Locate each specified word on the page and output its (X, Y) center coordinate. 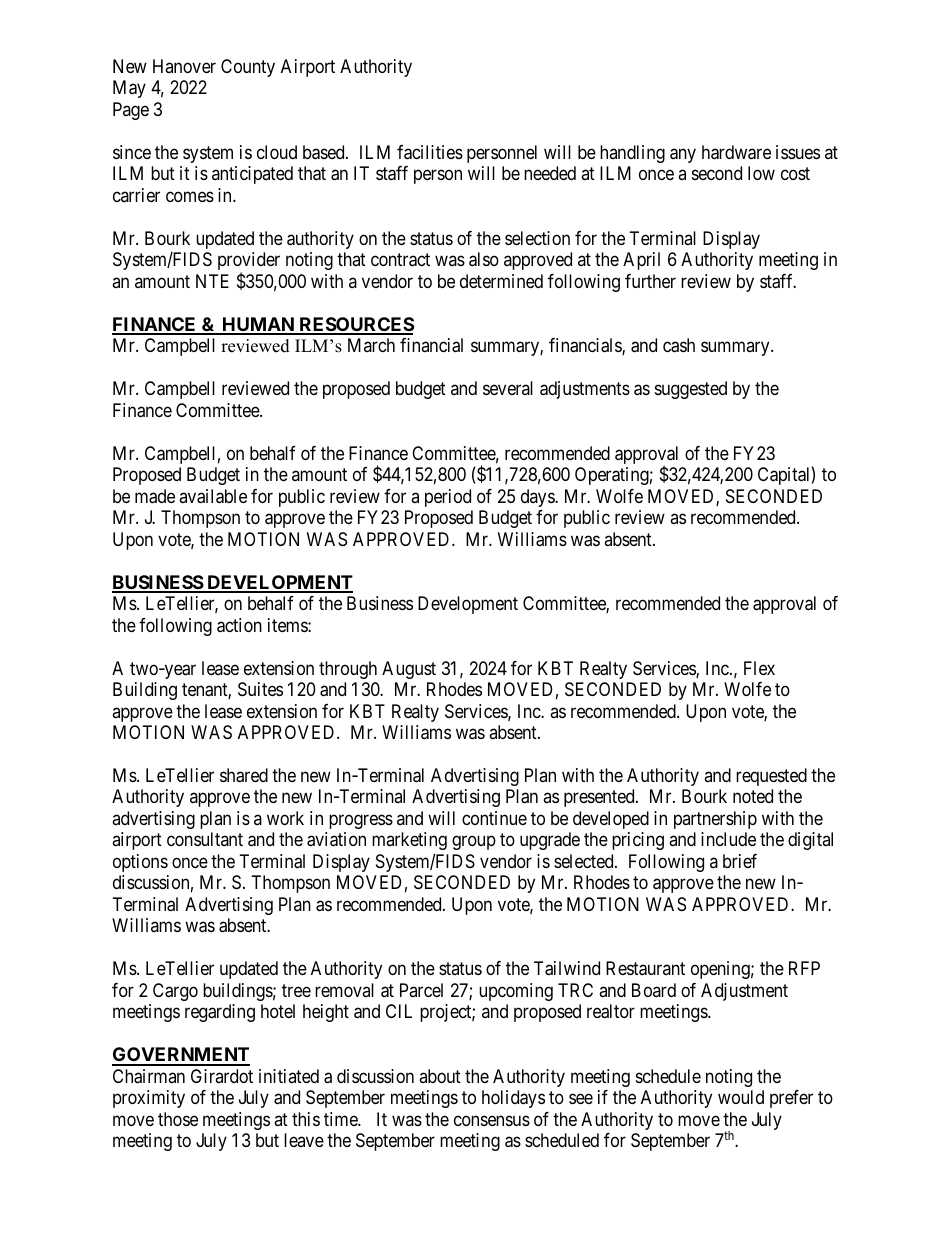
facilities (430, 152)
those (178, 1119)
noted (753, 796)
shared (244, 775)
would (741, 1097)
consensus (492, 1120)
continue (494, 818)
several (508, 388)
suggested (691, 390)
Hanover (184, 66)
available (213, 496)
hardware (736, 152)
